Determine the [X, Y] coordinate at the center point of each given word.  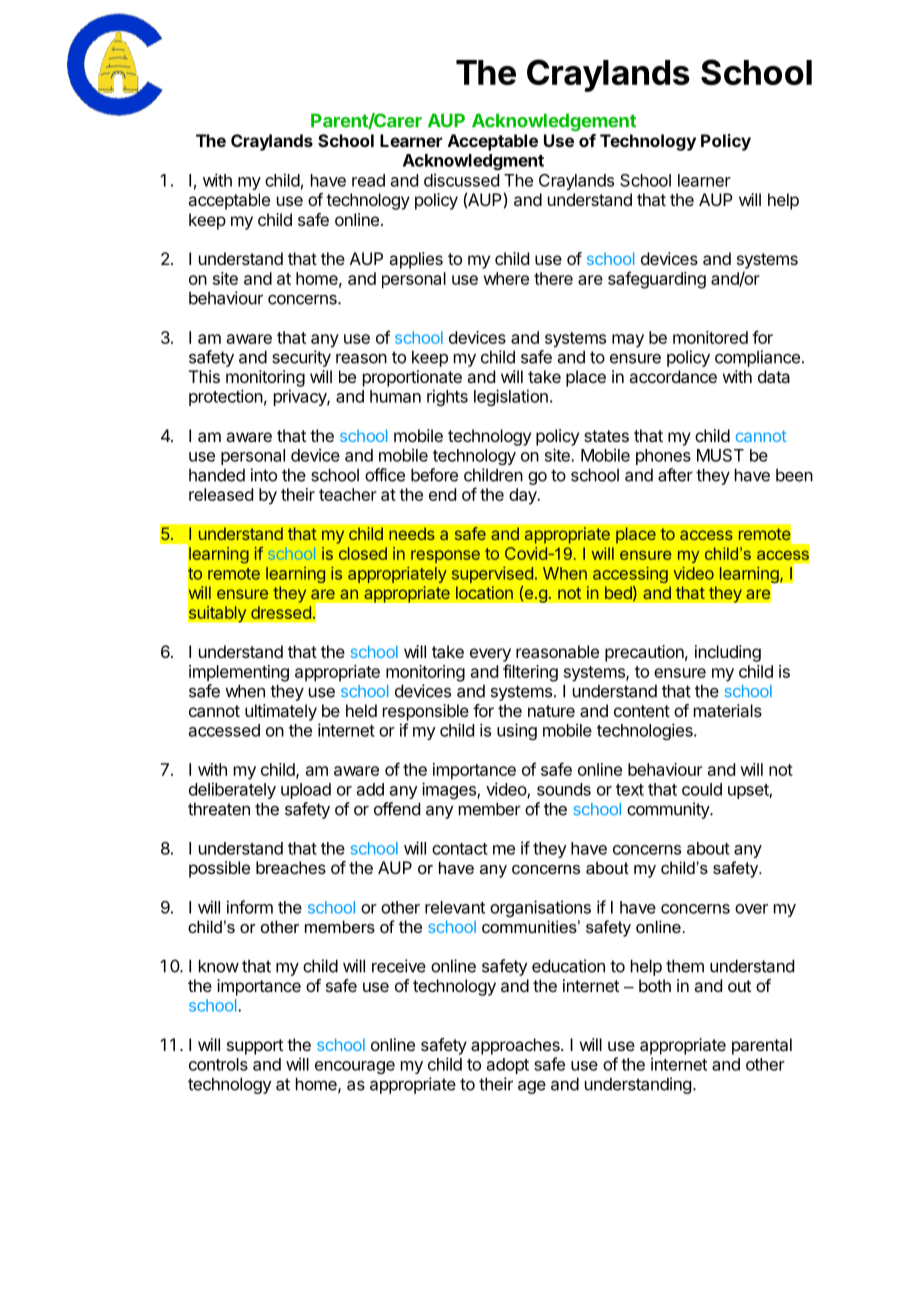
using [517, 731]
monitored [710, 337]
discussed [461, 180]
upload [306, 791]
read [368, 180]
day [524, 496]
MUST [720, 455]
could [702, 789]
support [255, 1047]
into [264, 475]
